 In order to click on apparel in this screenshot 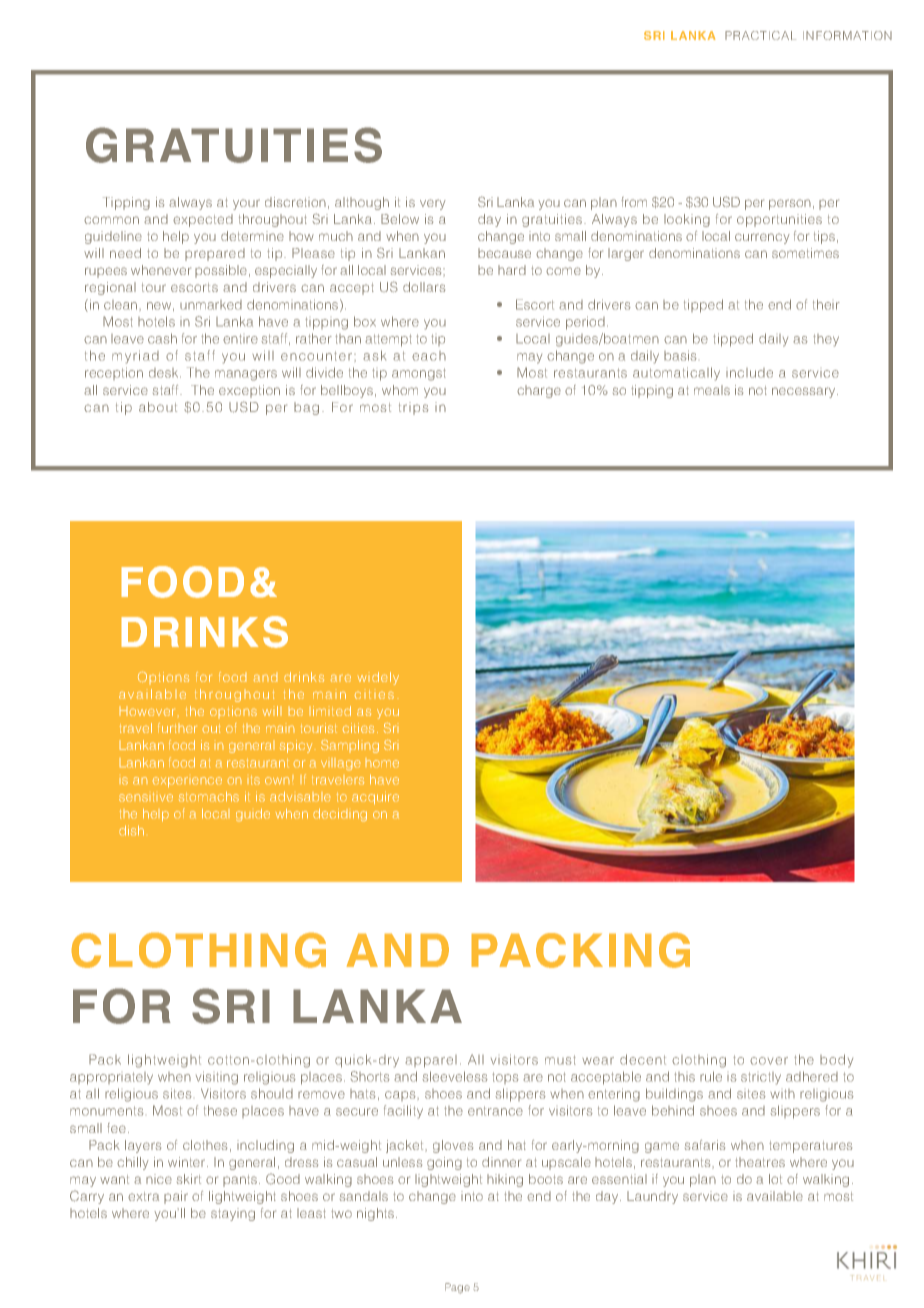, I will do `click(431, 1061)`.
